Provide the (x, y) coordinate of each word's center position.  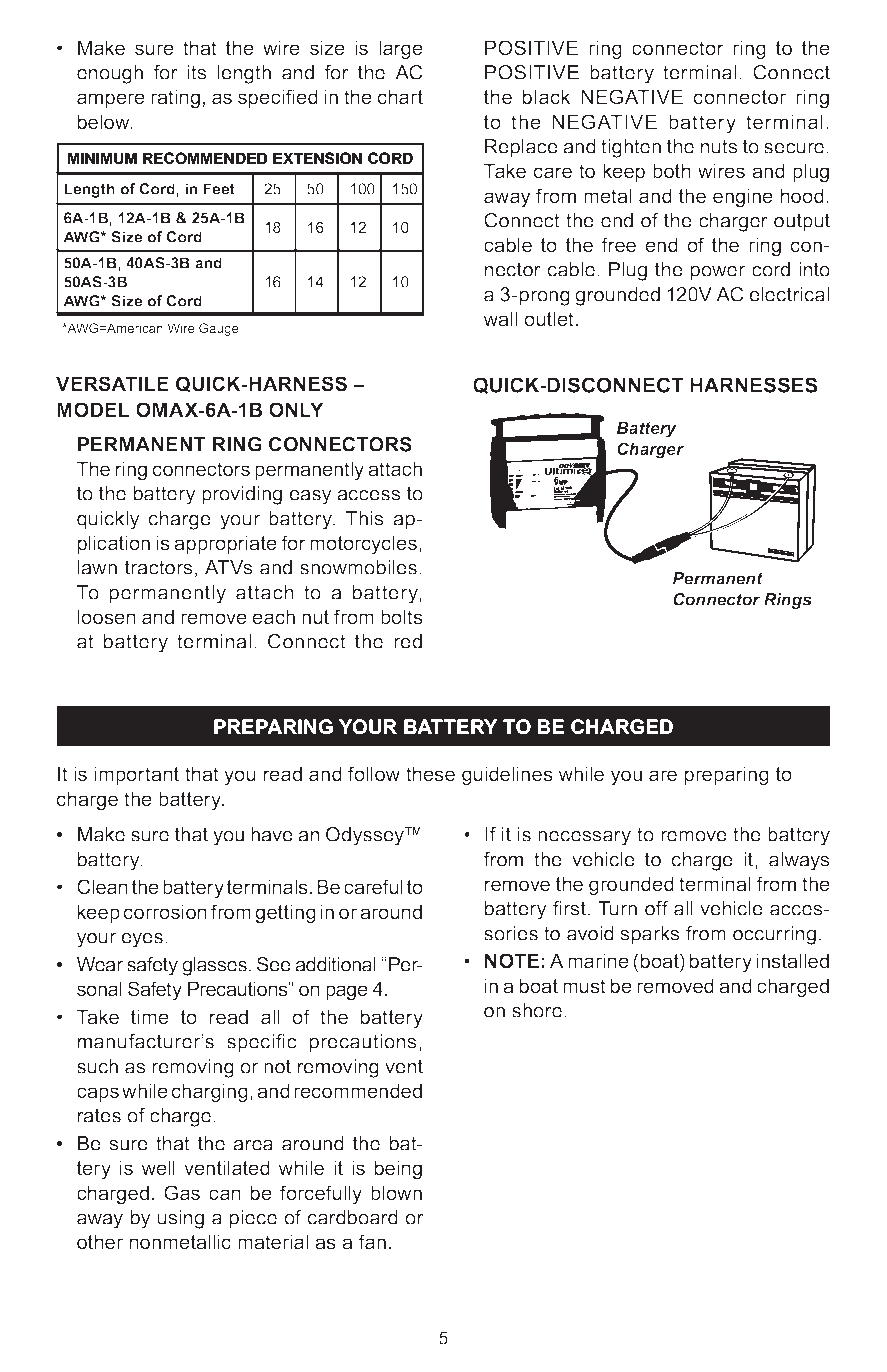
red (408, 641)
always (799, 861)
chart (400, 96)
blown (396, 1192)
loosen (107, 616)
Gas (182, 1192)
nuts (719, 146)
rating (175, 99)
